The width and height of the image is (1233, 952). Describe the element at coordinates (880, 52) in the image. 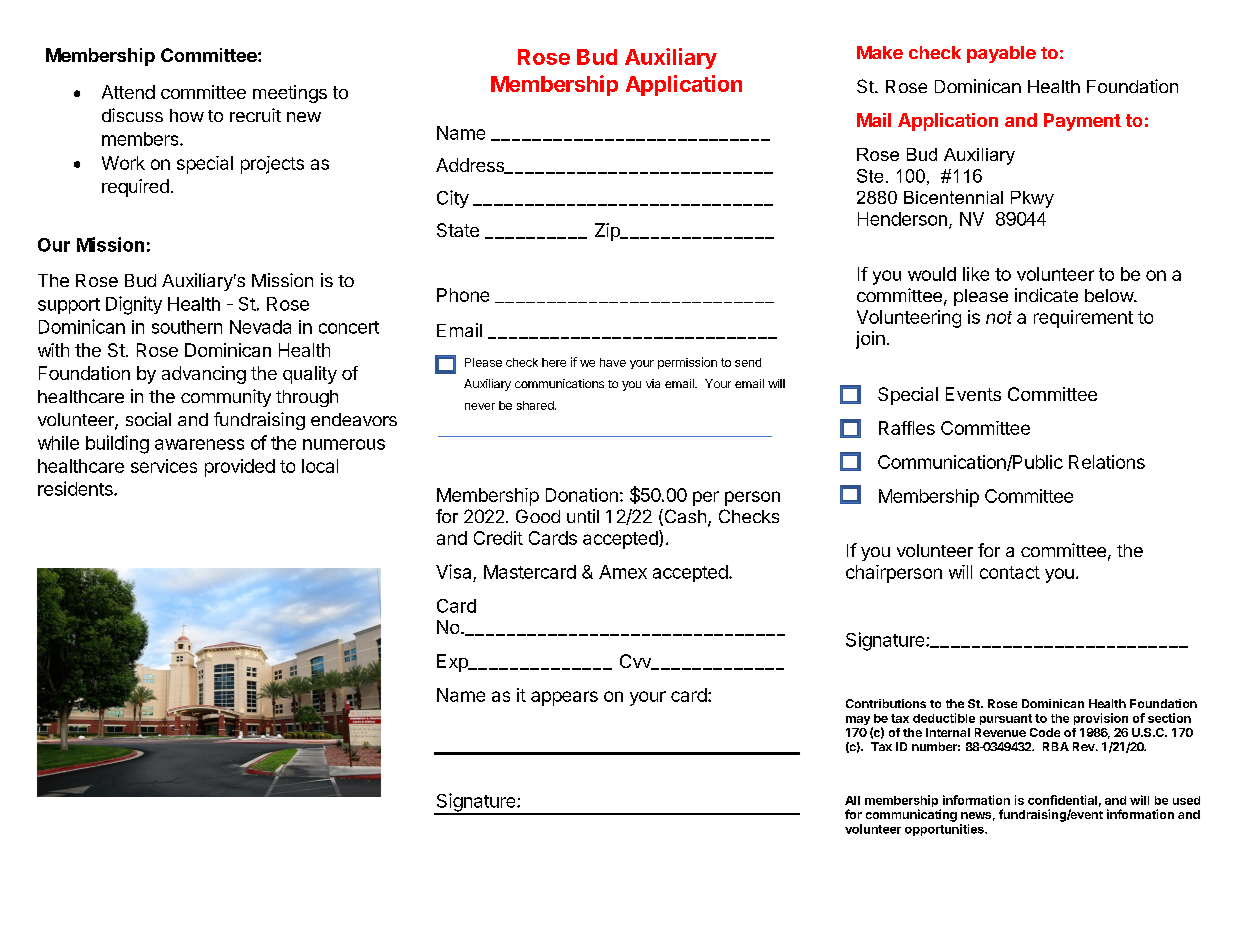

I see `Make` at that location.
